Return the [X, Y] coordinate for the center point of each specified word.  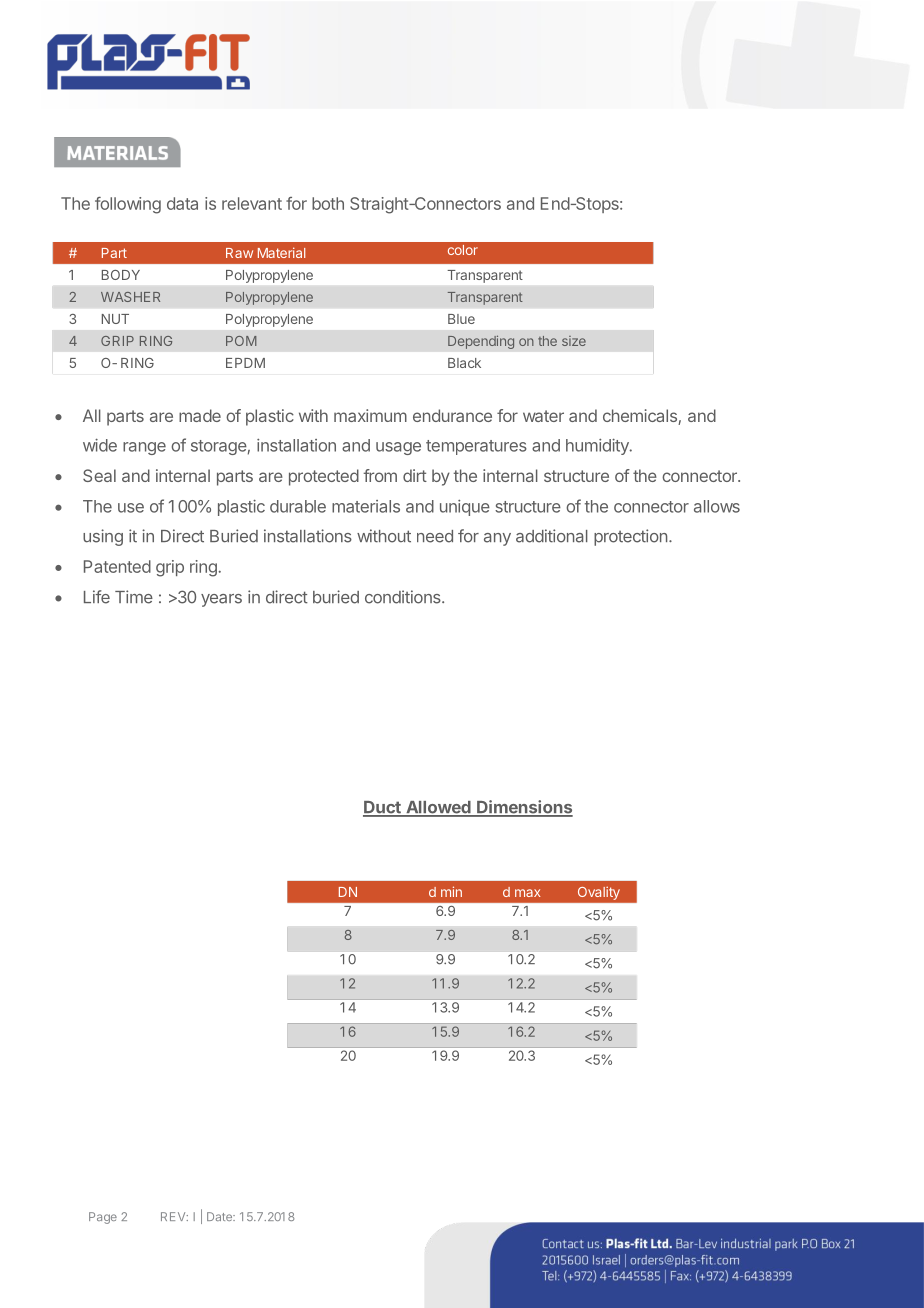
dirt [415, 475]
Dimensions [524, 808]
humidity [598, 447]
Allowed [438, 808]
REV [174, 1216]
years [221, 600]
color [463, 250]
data [182, 203]
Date [220, 1216]
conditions [404, 597]
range [144, 448]
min [451, 891]
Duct [383, 808]
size [574, 341]
